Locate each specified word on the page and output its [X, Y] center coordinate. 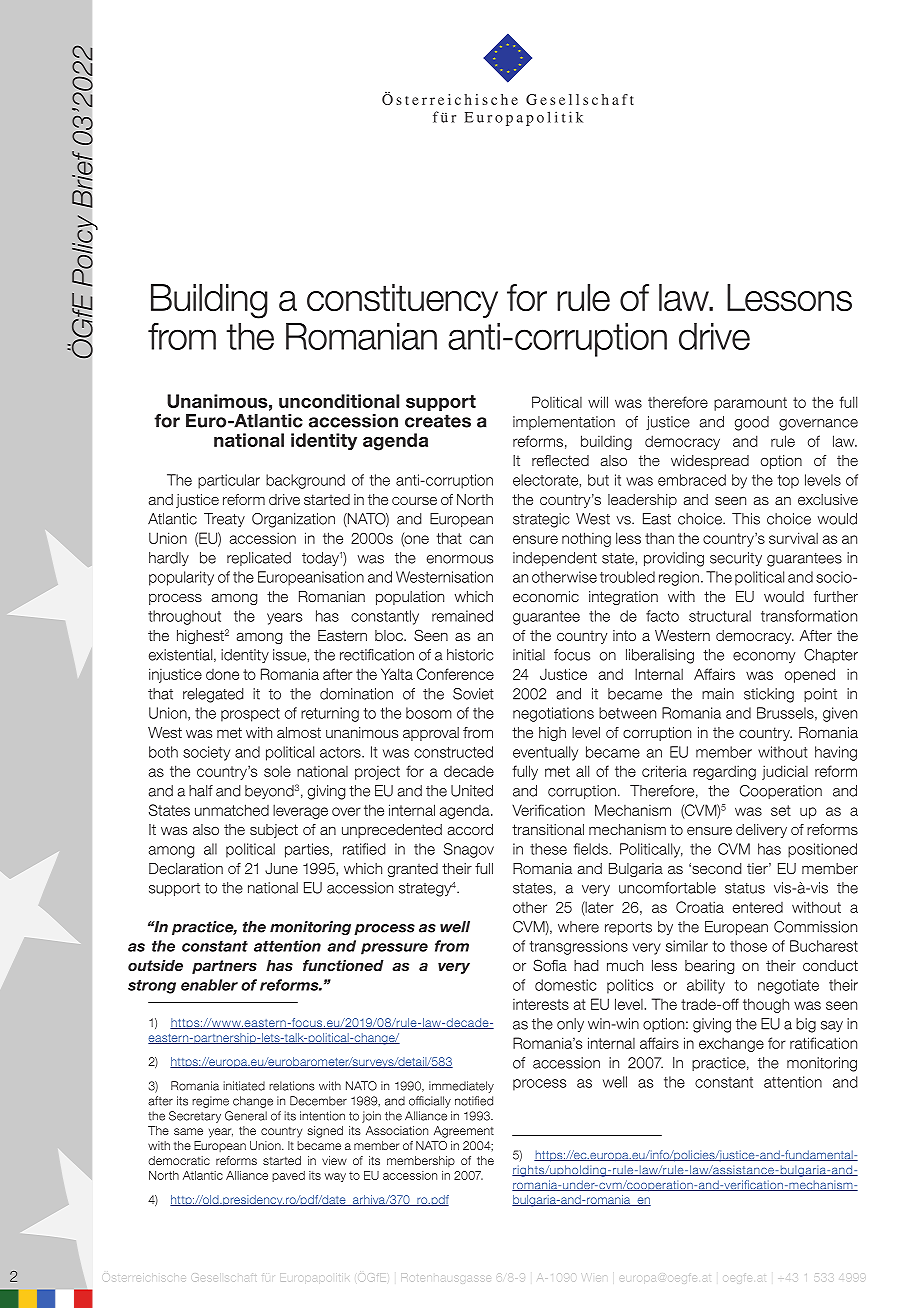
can [481, 539]
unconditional [339, 401]
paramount [750, 404]
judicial [785, 772]
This [746, 519]
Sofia [550, 965]
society [206, 753]
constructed [453, 752]
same [188, 1131]
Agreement [464, 1132]
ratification [823, 1043]
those [748, 946]
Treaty [224, 520]
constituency [402, 301]
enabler [209, 985]
